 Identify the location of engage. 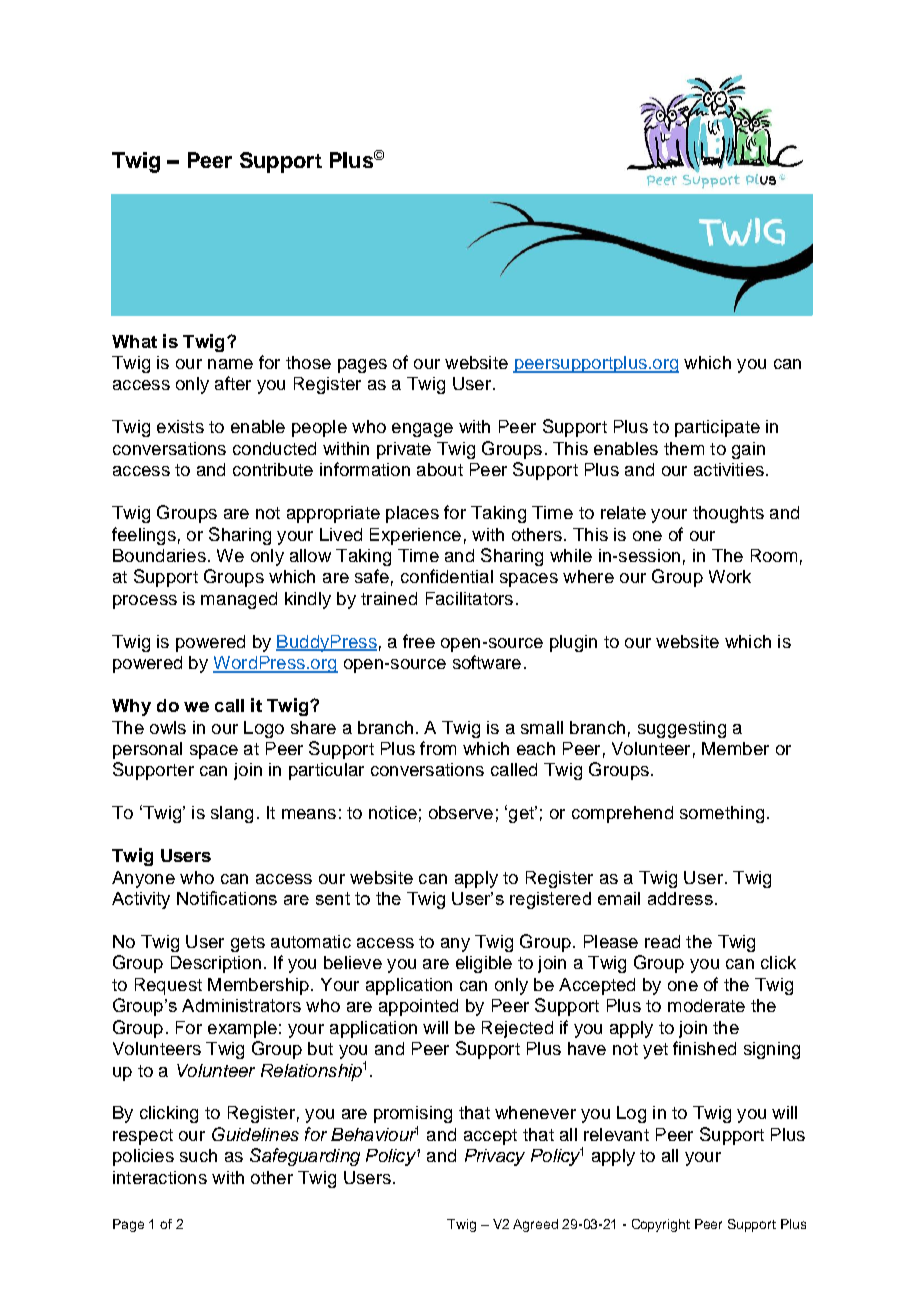
(422, 430).
